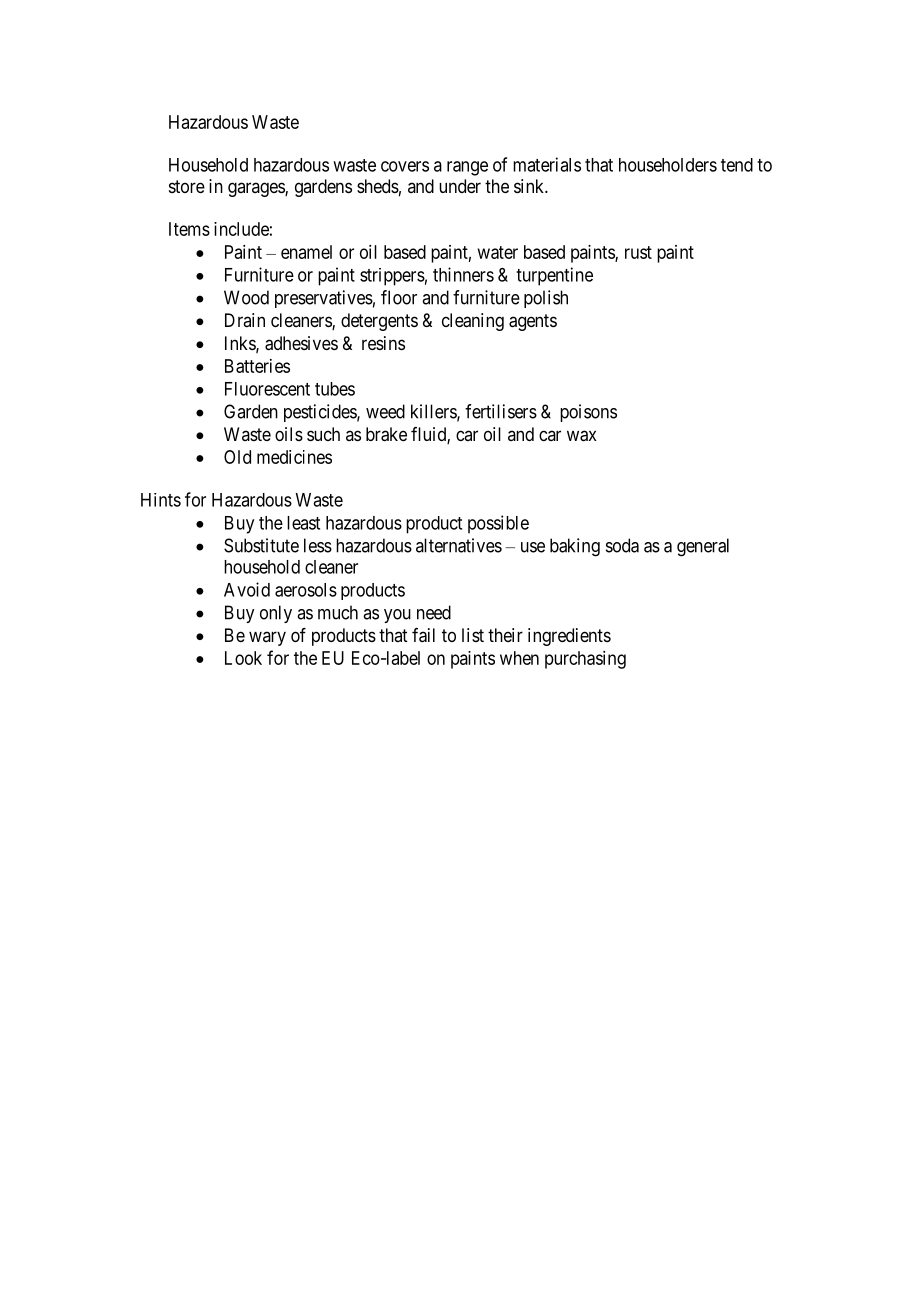 The height and width of the screenshot is (1308, 924). I want to click on garages, so click(257, 189).
